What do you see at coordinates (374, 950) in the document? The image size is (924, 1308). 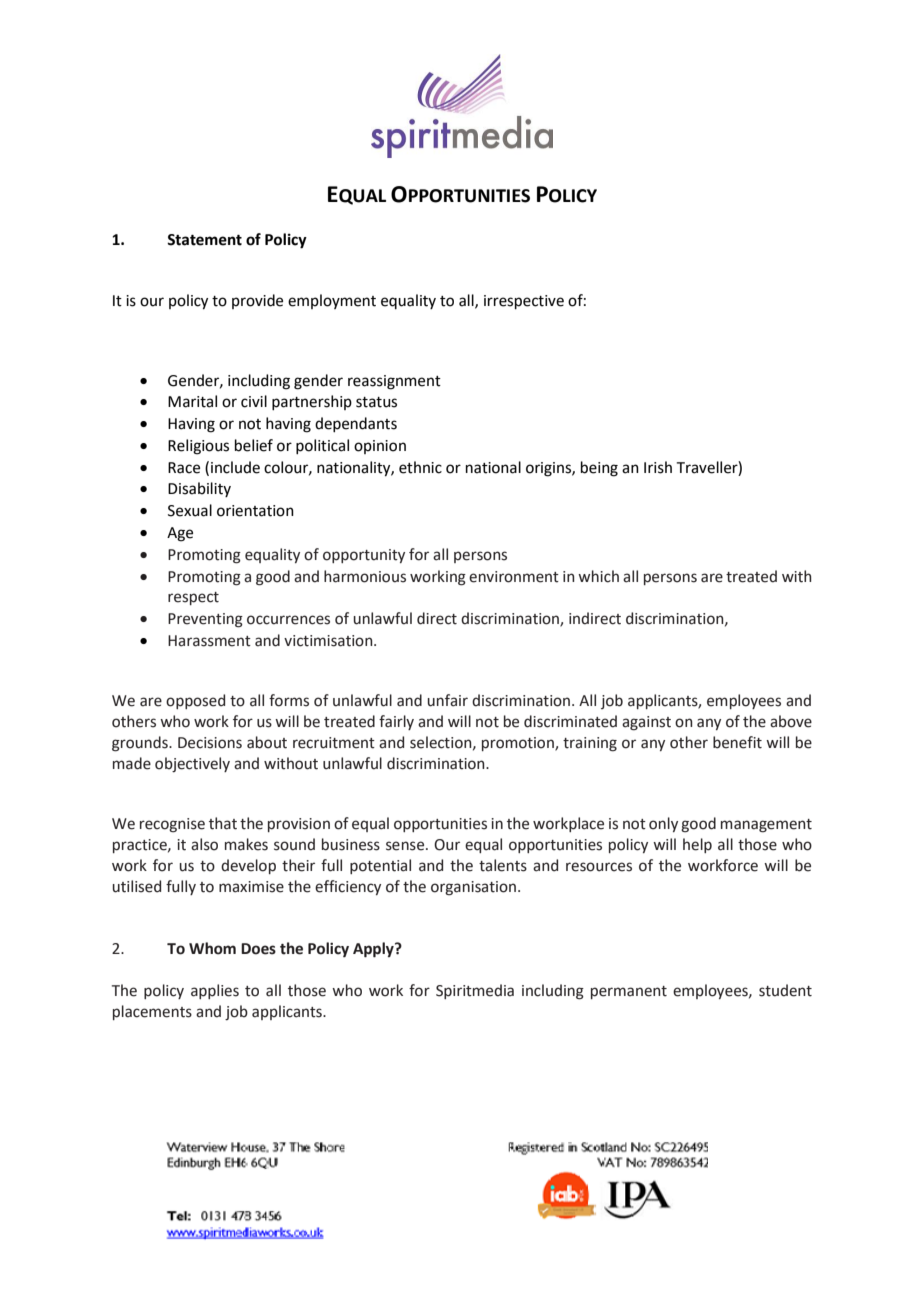 I see `Apply` at bounding box center [374, 950].
